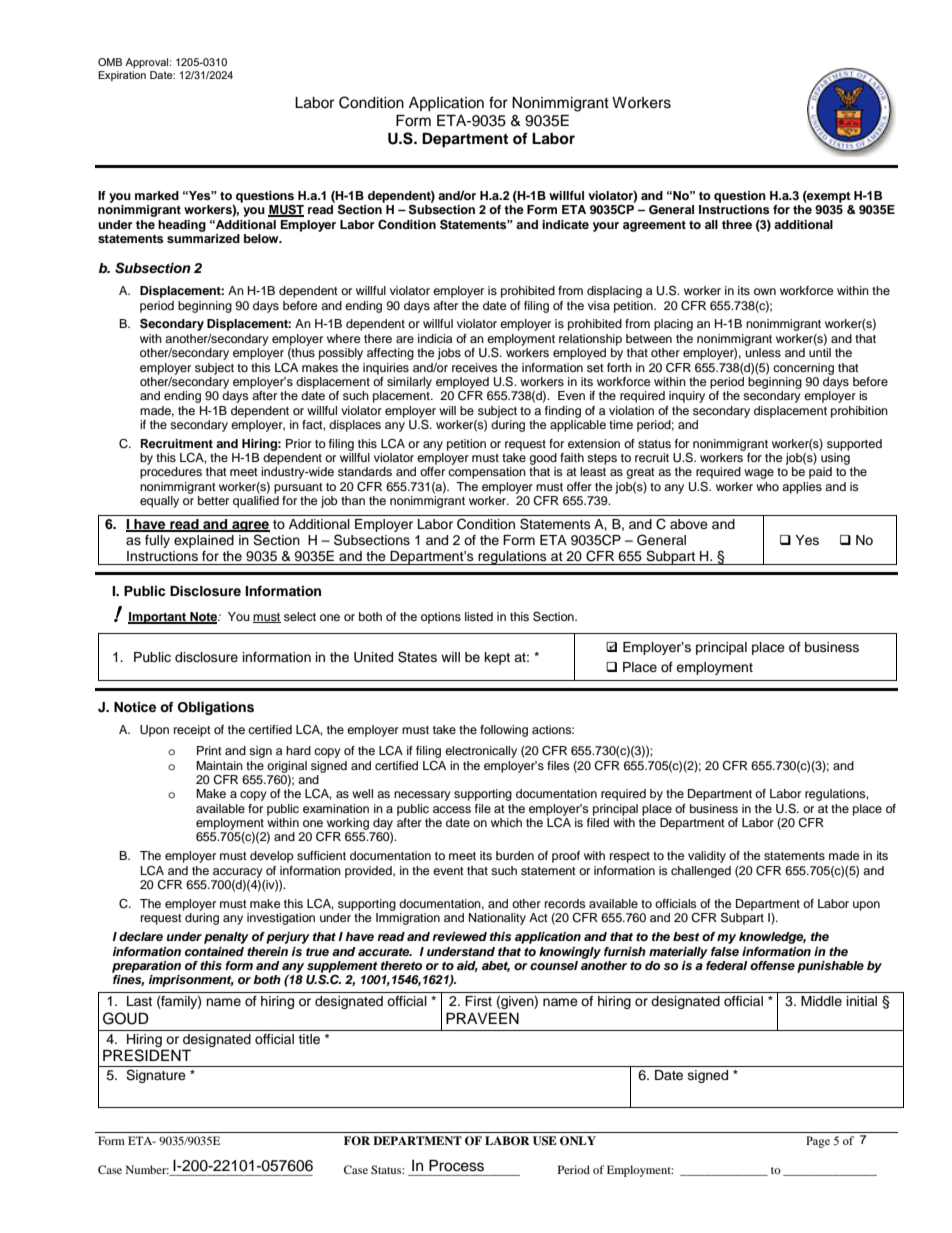 Image resolution: width=952 pixels, height=1233 pixels. Describe the element at coordinates (479, 616) in the screenshot. I see `listed` at that location.
